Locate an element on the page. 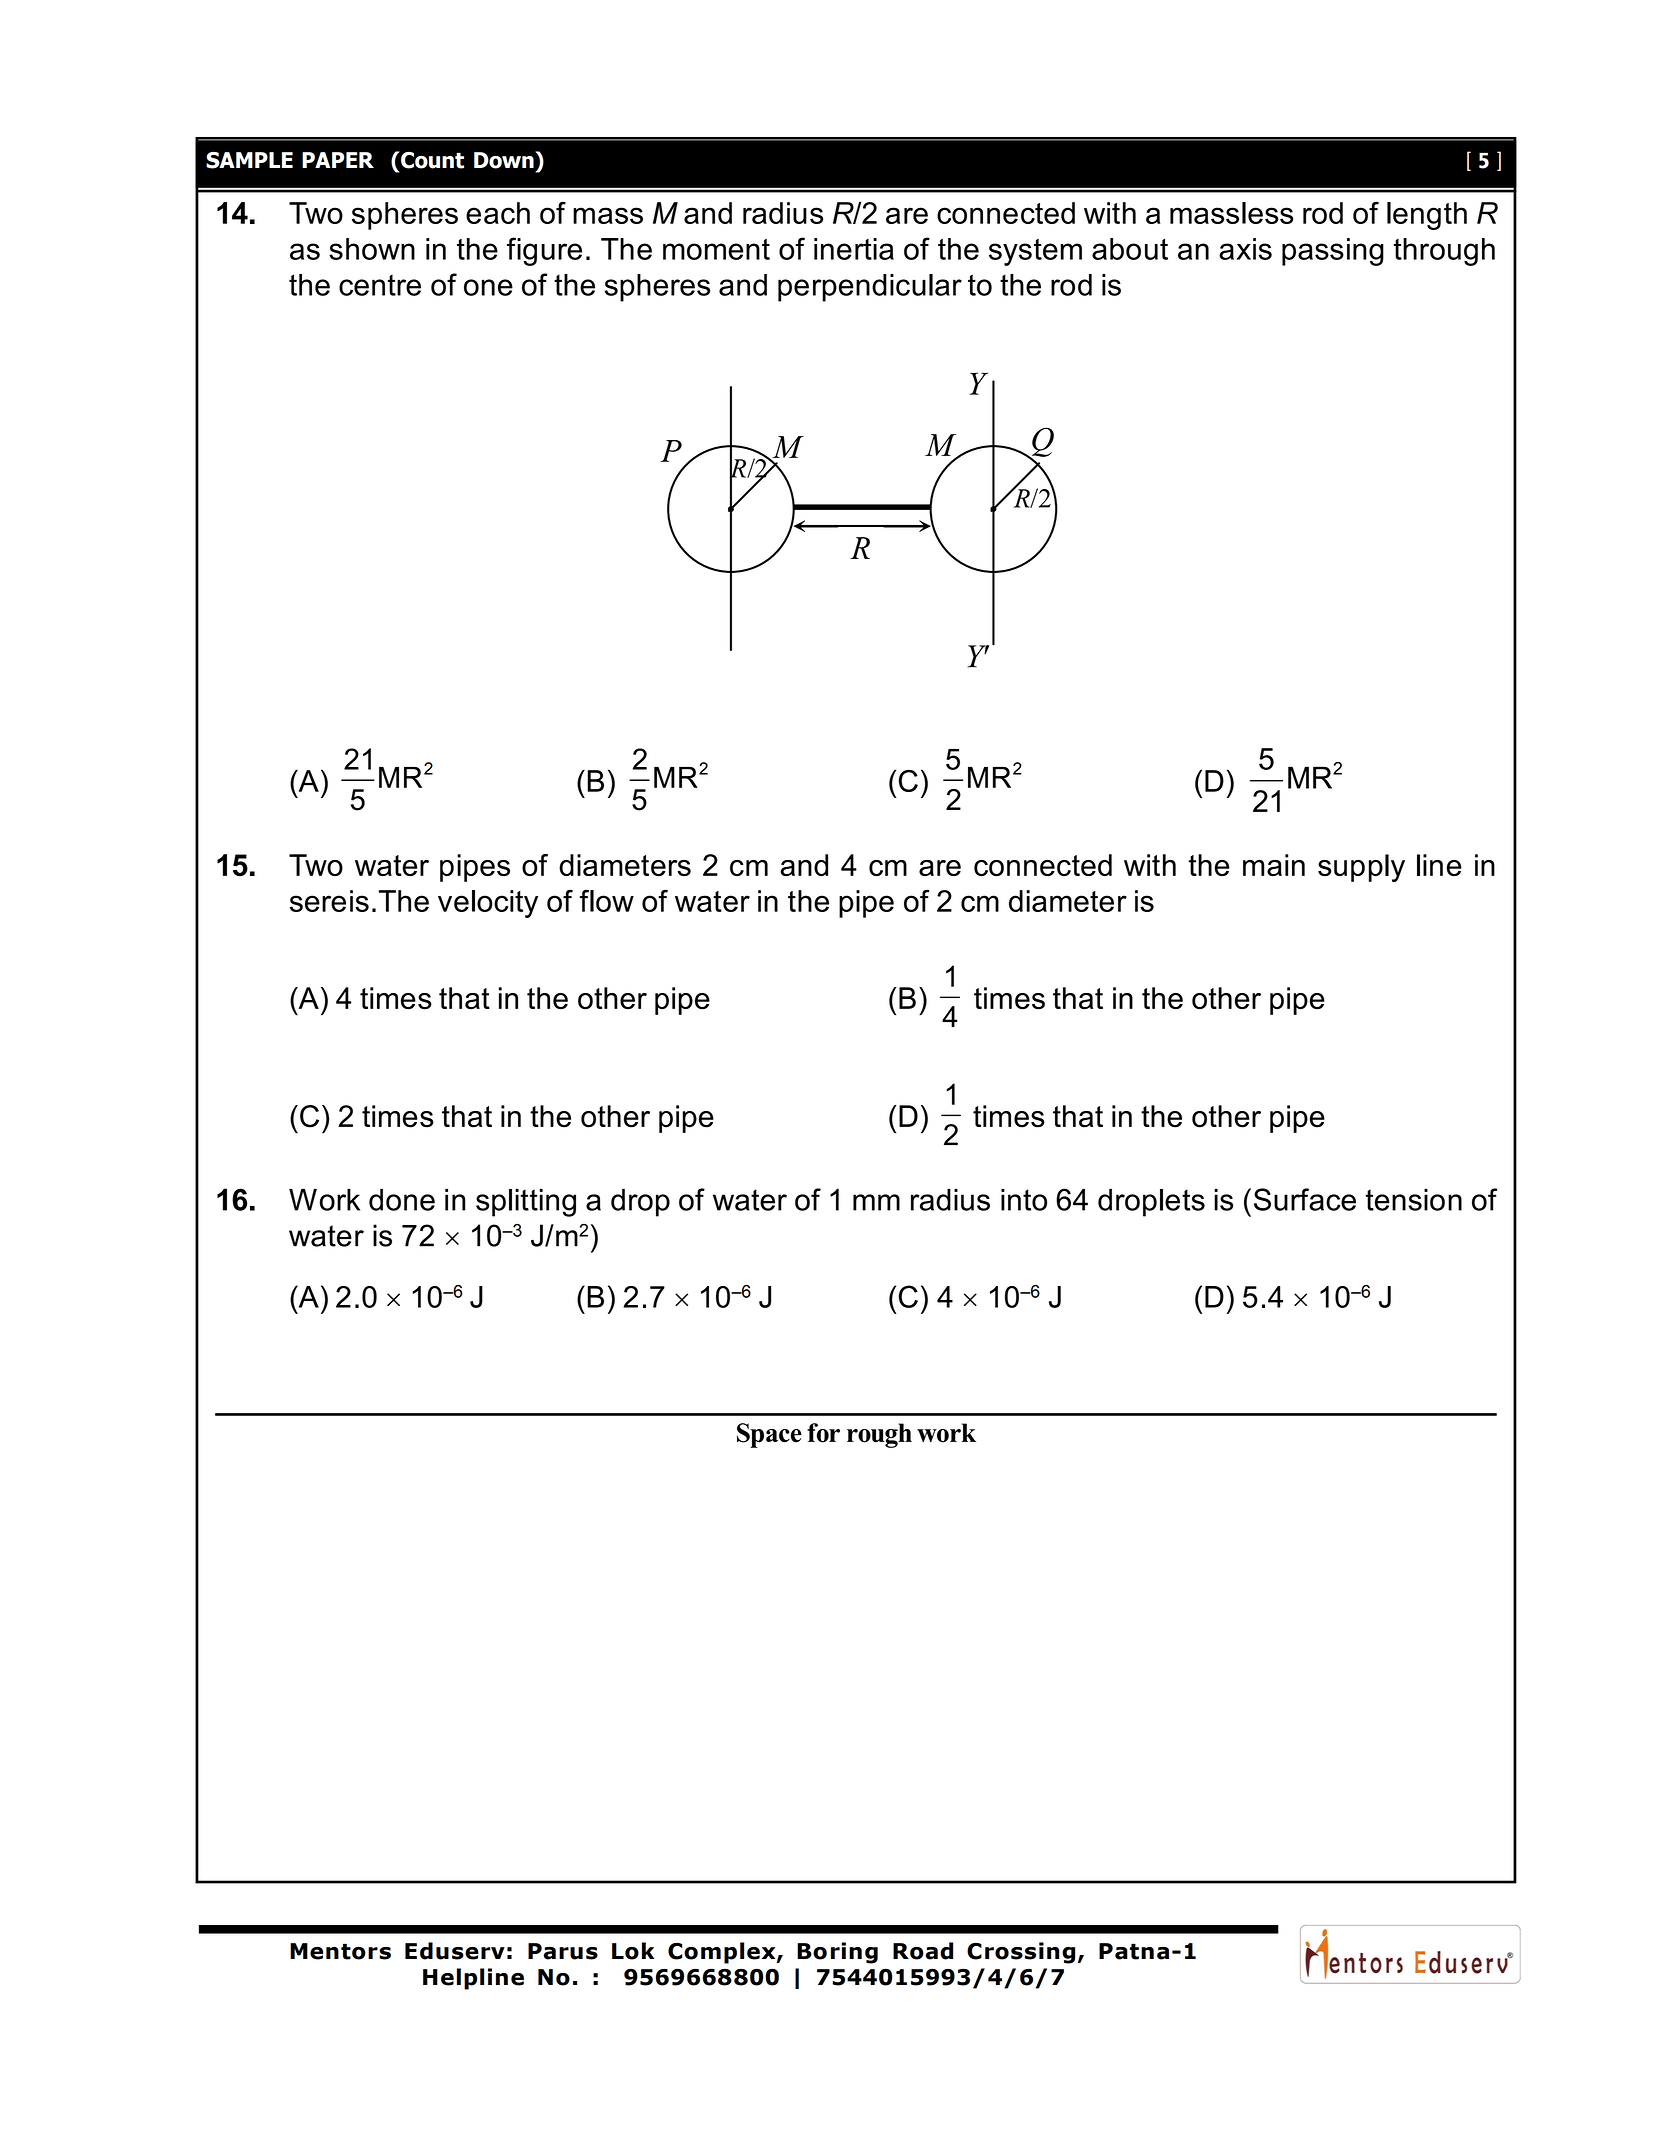 The height and width of the document is (2152, 1663). done is located at coordinates (402, 1200).
